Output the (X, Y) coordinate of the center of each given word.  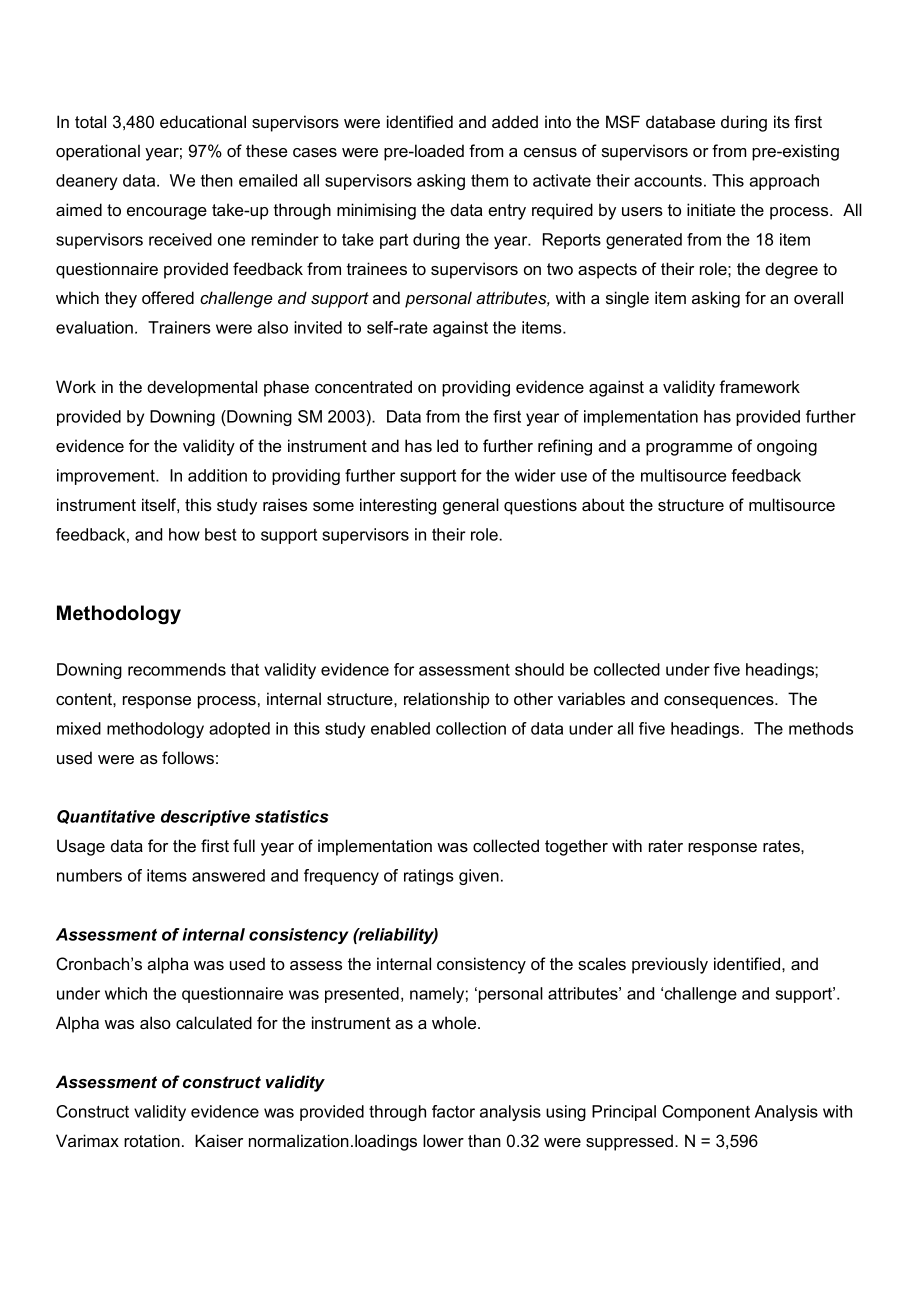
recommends (177, 669)
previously (670, 965)
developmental (202, 388)
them (489, 180)
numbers (89, 875)
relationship (447, 700)
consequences (720, 702)
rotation (152, 1140)
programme (689, 449)
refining (565, 447)
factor (453, 1111)
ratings (429, 877)
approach (784, 182)
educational (203, 121)
